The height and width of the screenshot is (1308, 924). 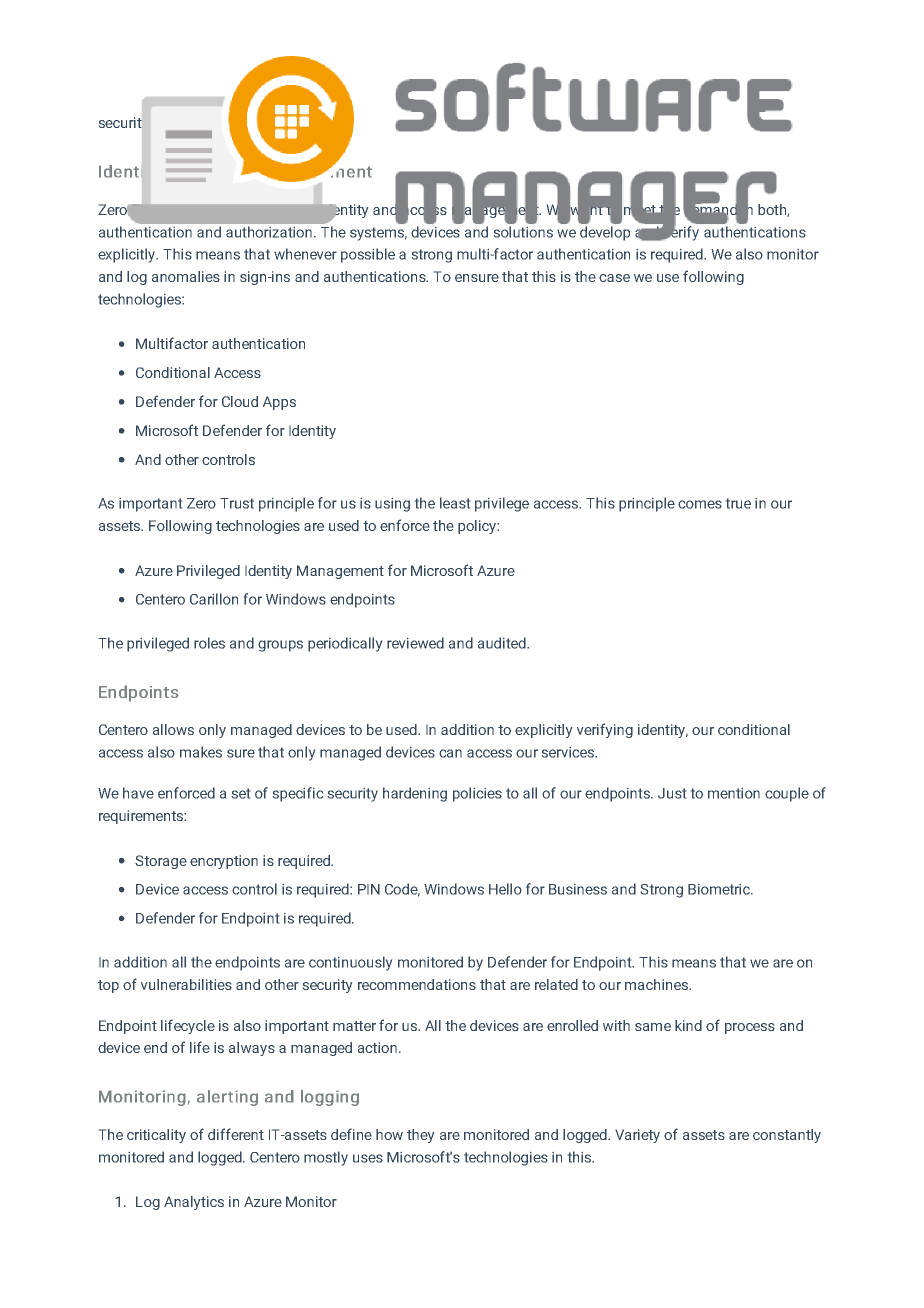 I want to click on both, so click(x=773, y=210).
